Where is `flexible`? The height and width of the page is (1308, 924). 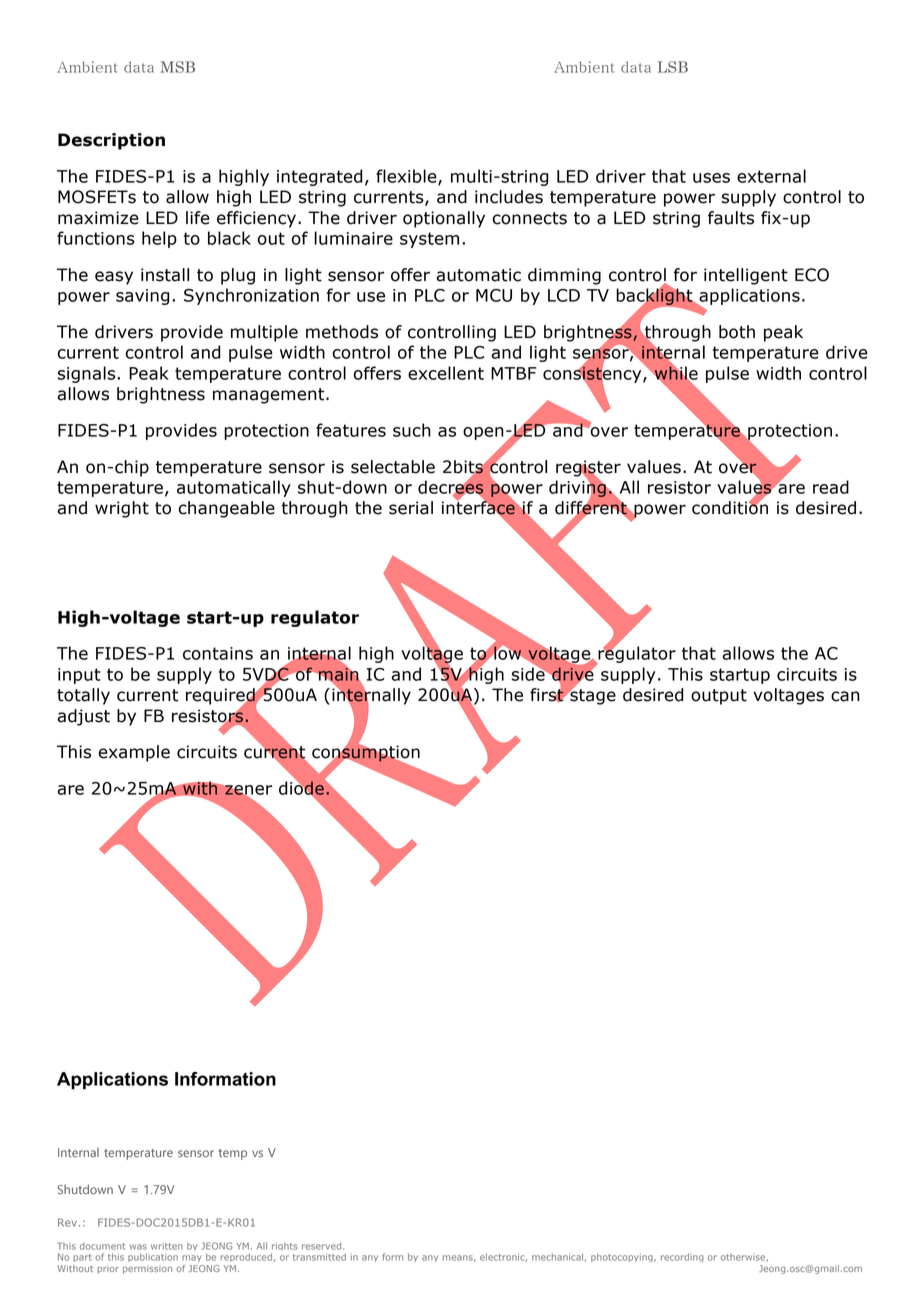 flexible is located at coordinates (407, 177).
